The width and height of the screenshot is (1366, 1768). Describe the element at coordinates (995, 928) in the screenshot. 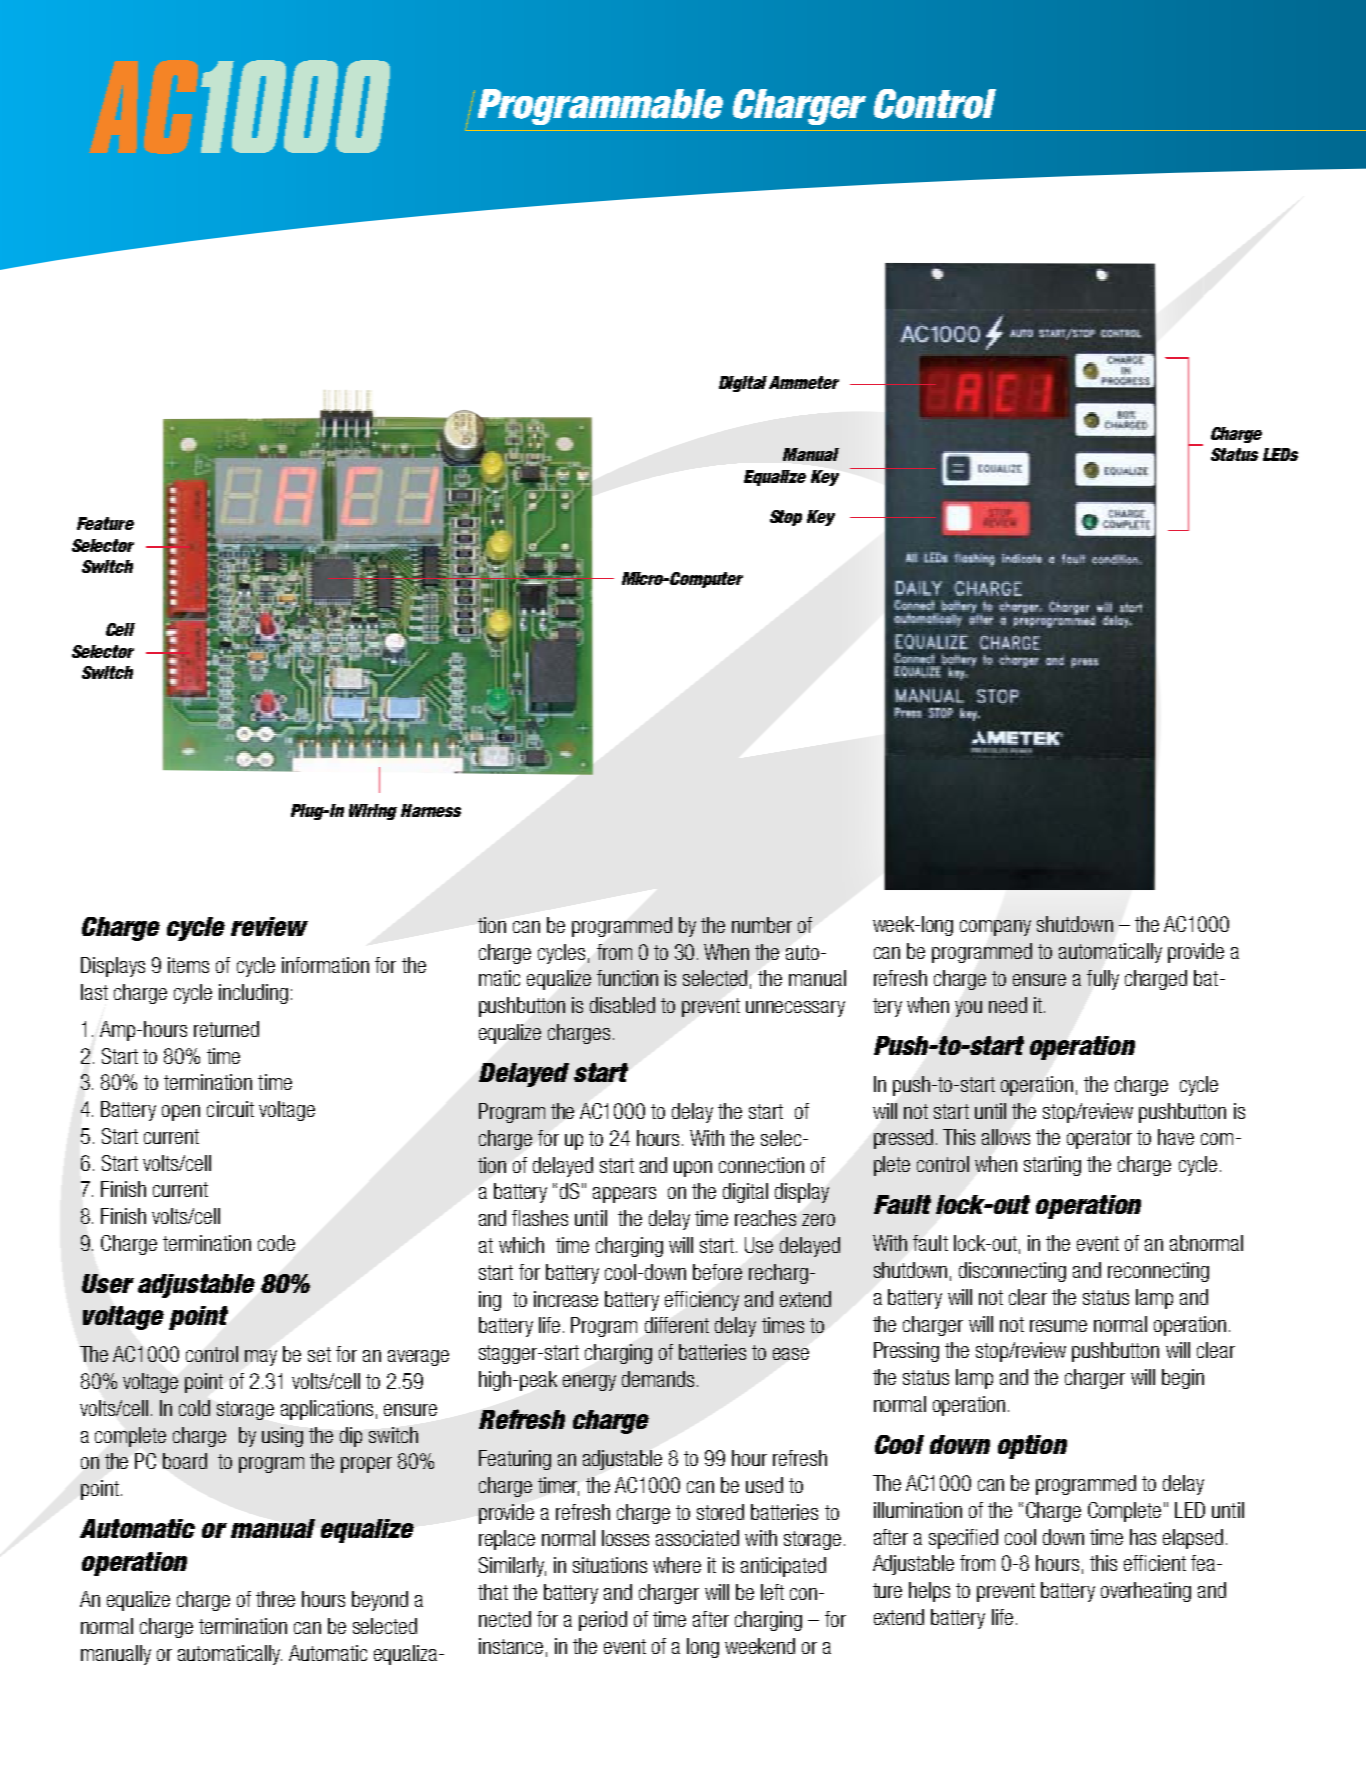

I see `company` at that location.
